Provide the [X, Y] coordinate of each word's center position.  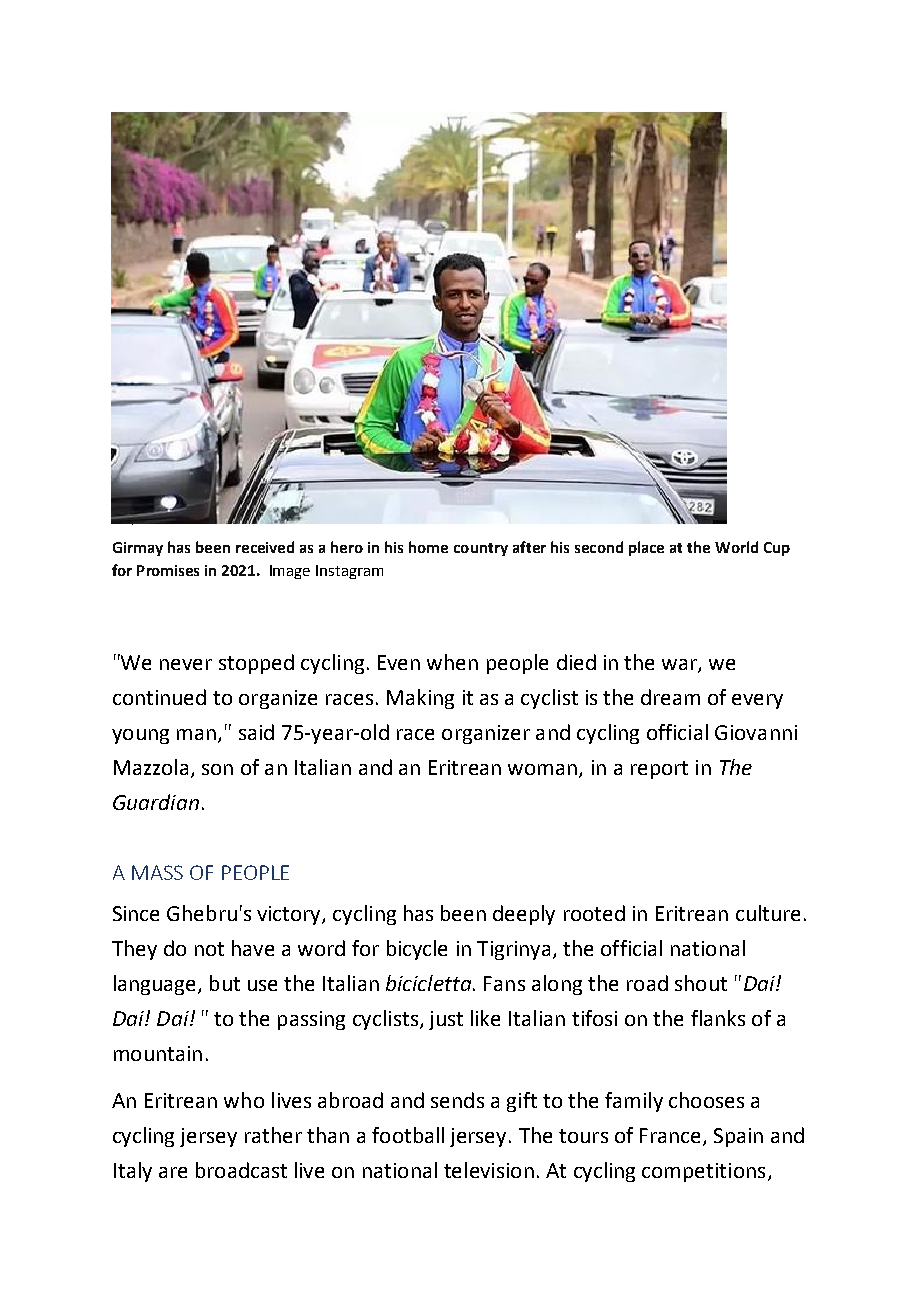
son [217, 769]
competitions [703, 1172]
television [489, 1170]
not [209, 949]
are [173, 1172]
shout [701, 983]
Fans [504, 983]
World [736, 547]
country [481, 549]
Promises [168, 570]
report [659, 770]
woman [542, 769]
